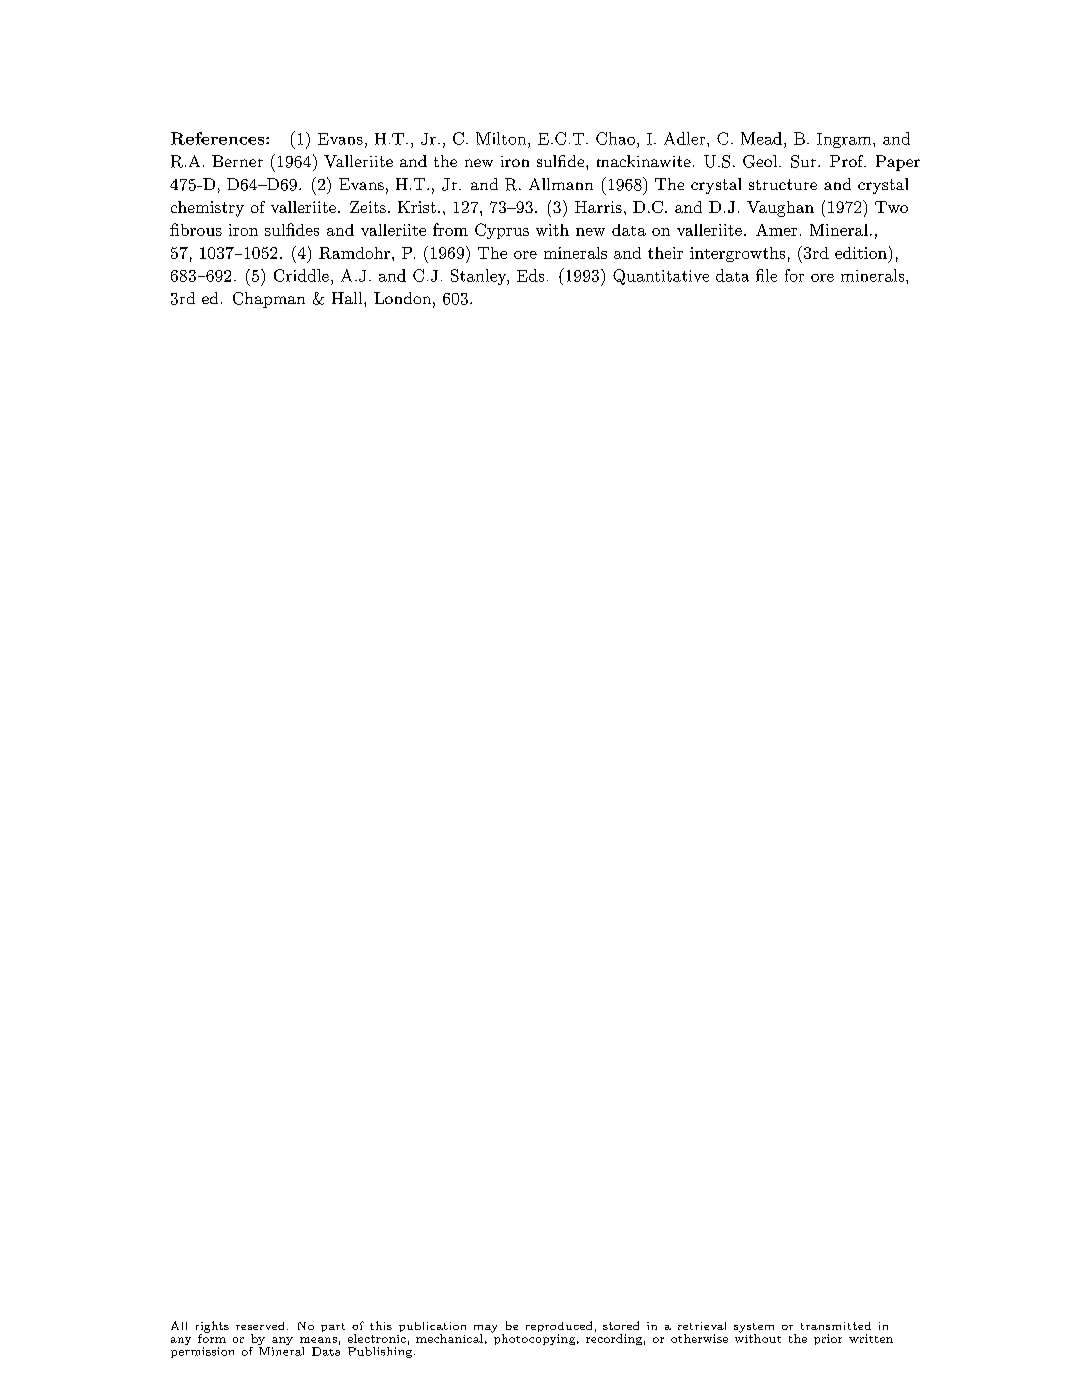 The image size is (1079, 1396). Describe the element at coordinates (219, 138) in the image. I see `References` at that location.
